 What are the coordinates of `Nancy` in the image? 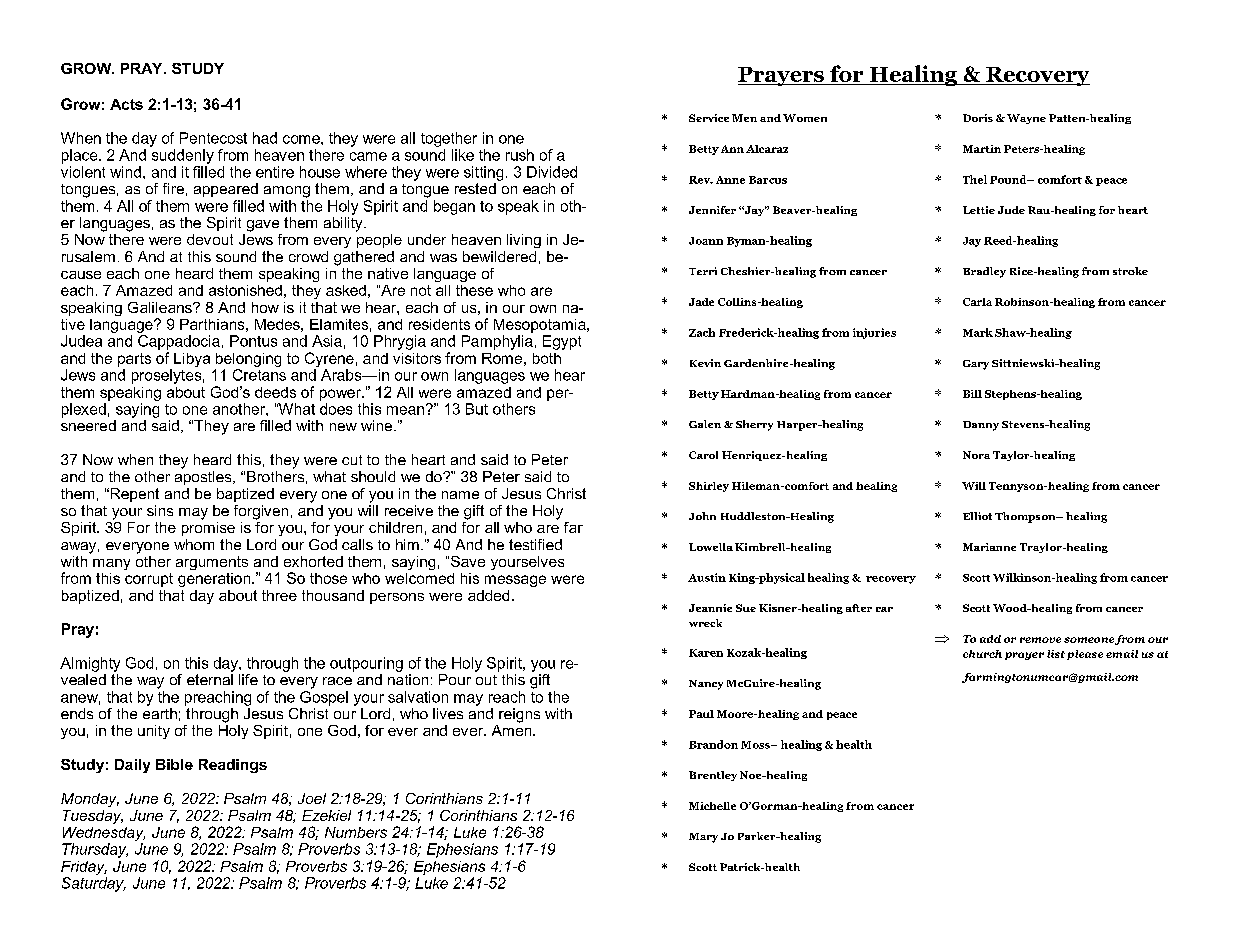 It's located at (706, 685).
